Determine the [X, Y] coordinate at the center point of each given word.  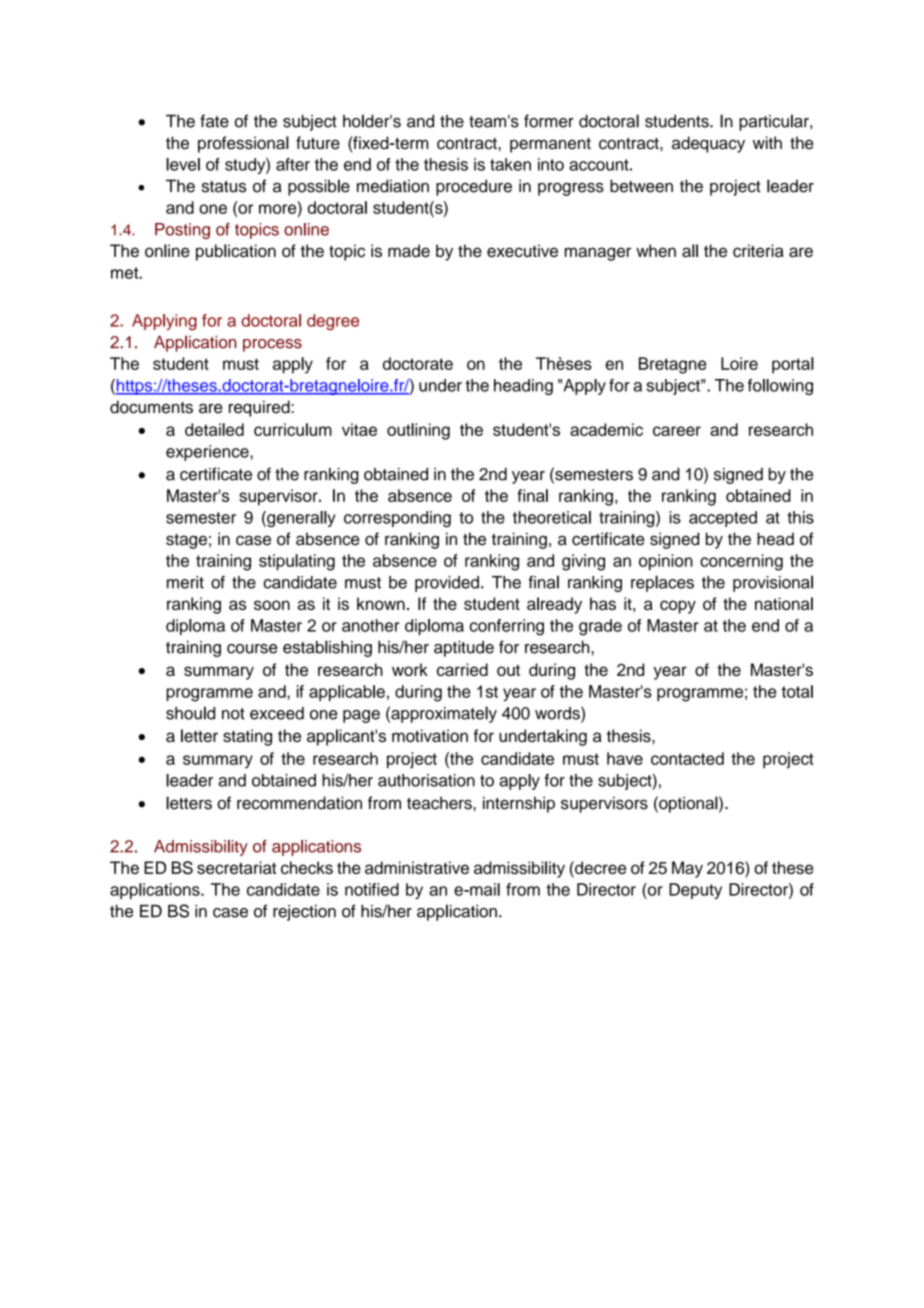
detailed [214, 429]
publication [236, 252]
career [677, 431]
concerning [741, 562]
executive [522, 250]
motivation [430, 735]
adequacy [708, 144]
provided [447, 584]
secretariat [236, 867]
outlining [418, 431]
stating [247, 737]
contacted [687, 758]
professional [243, 144]
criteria [758, 250]
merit [185, 582]
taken [510, 164]
